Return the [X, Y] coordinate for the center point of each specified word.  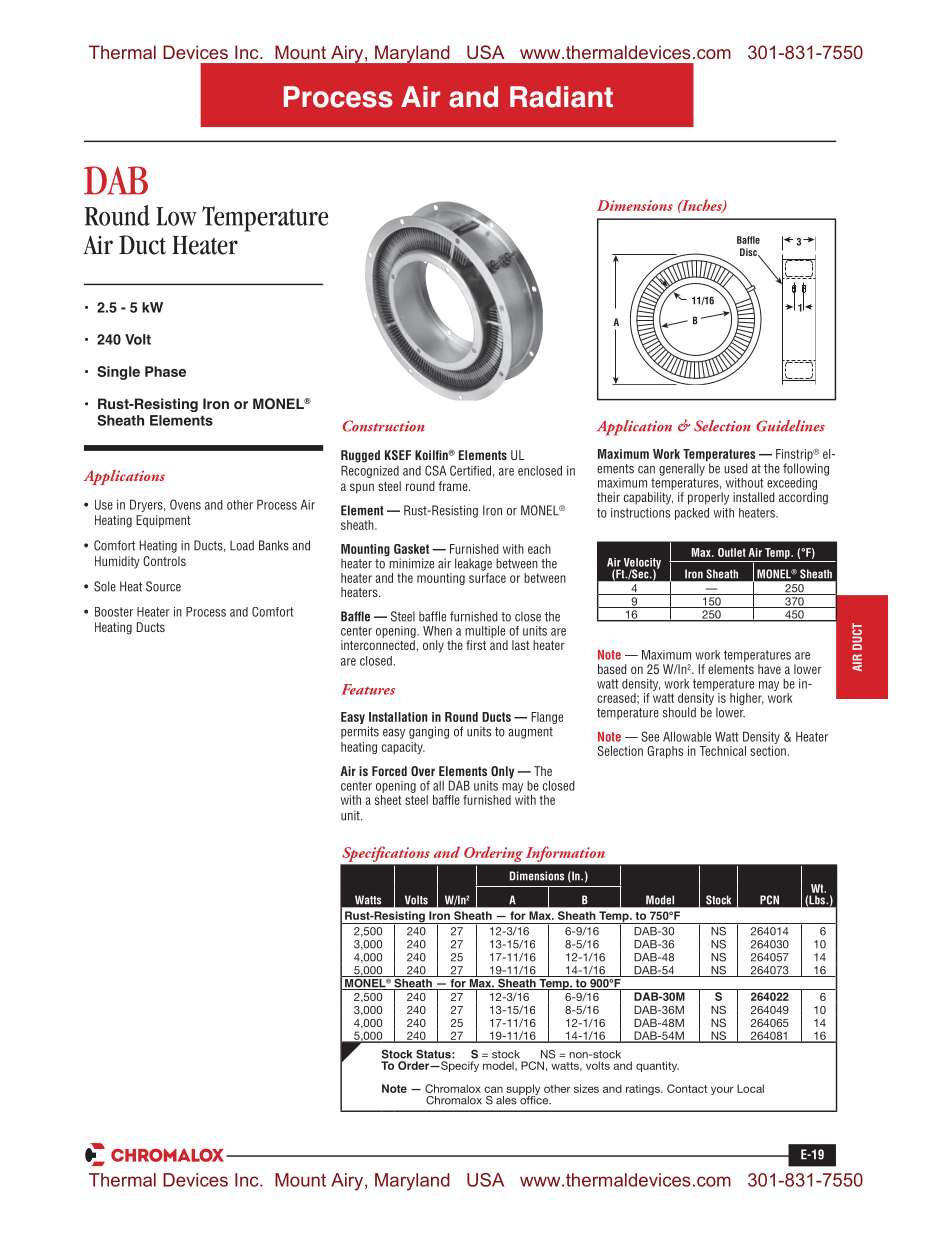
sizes [586, 1088]
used [736, 468]
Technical [722, 751]
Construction [384, 426]
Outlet [732, 552]
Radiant [561, 97]
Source [163, 586]
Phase [165, 371]
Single [118, 373]
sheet [388, 800]
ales [506, 1100]
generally [682, 469]
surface [487, 576]
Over [423, 771]
